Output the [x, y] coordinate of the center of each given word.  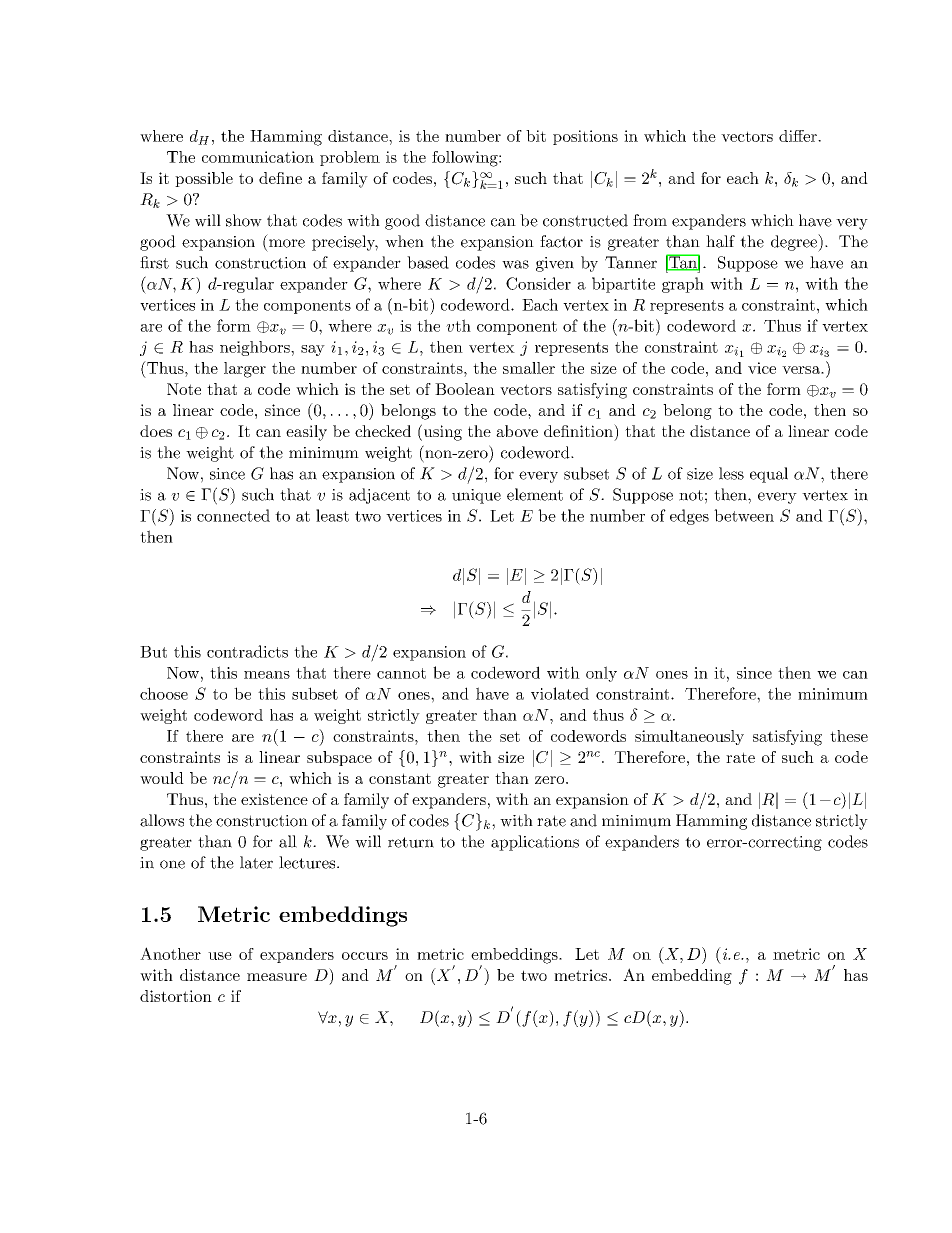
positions [585, 137]
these [849, 736]
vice [762, 368]
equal [769, 475]
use [220, 956]
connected [233, 515]
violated [560, 693]
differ [799, 136]
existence [274, 799]
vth [458, 325]
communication [258, 157]
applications [535, 843]
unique [476, 496]
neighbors [256, 348]
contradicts [247, 651]
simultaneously [689, 737]
